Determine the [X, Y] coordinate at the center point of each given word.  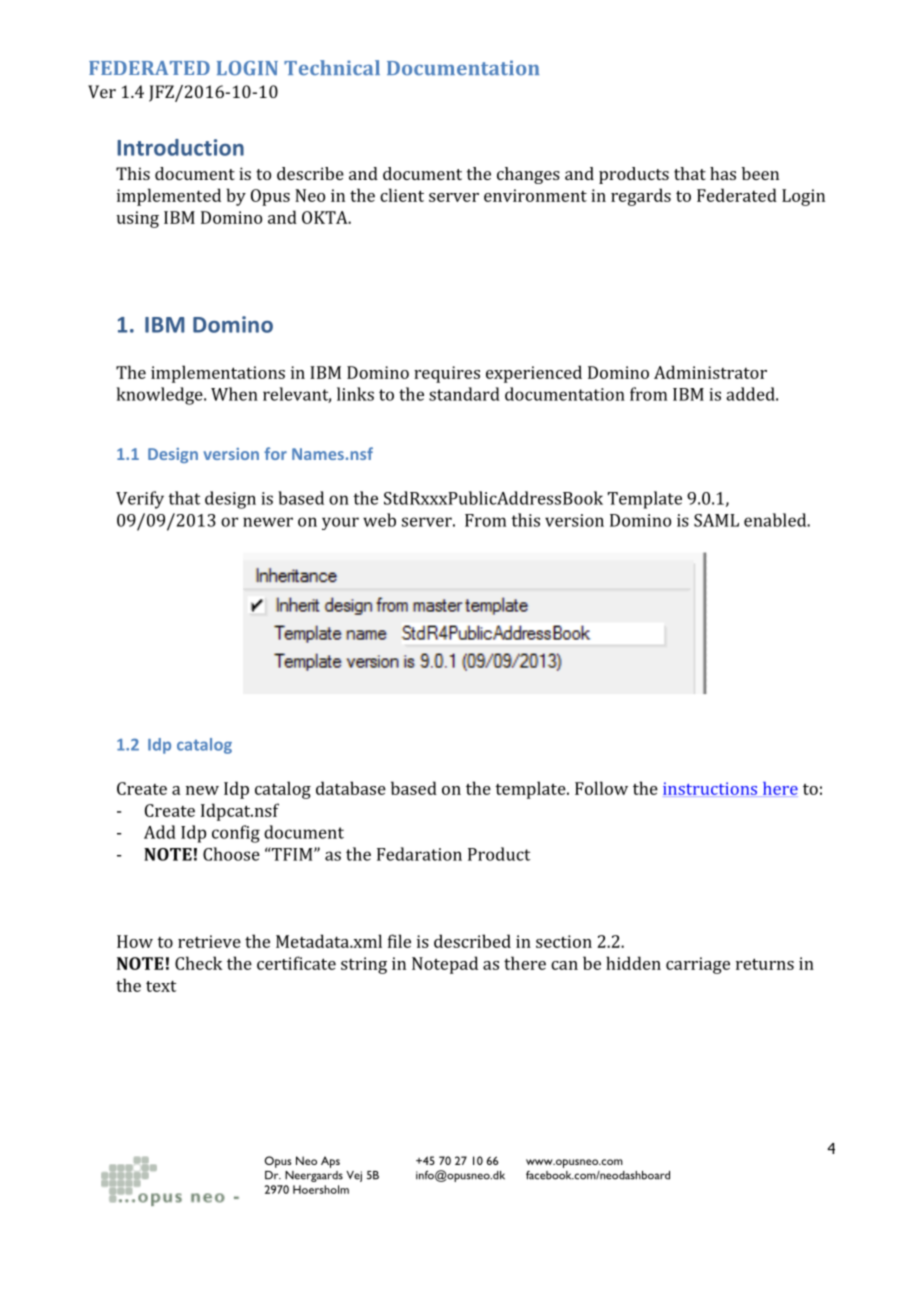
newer [268, 522]
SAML [716, 520]
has [723, 173]
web [379, 520]
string [364, 965]
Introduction [180, 147]
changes [528, 175]
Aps [330, 1162]
